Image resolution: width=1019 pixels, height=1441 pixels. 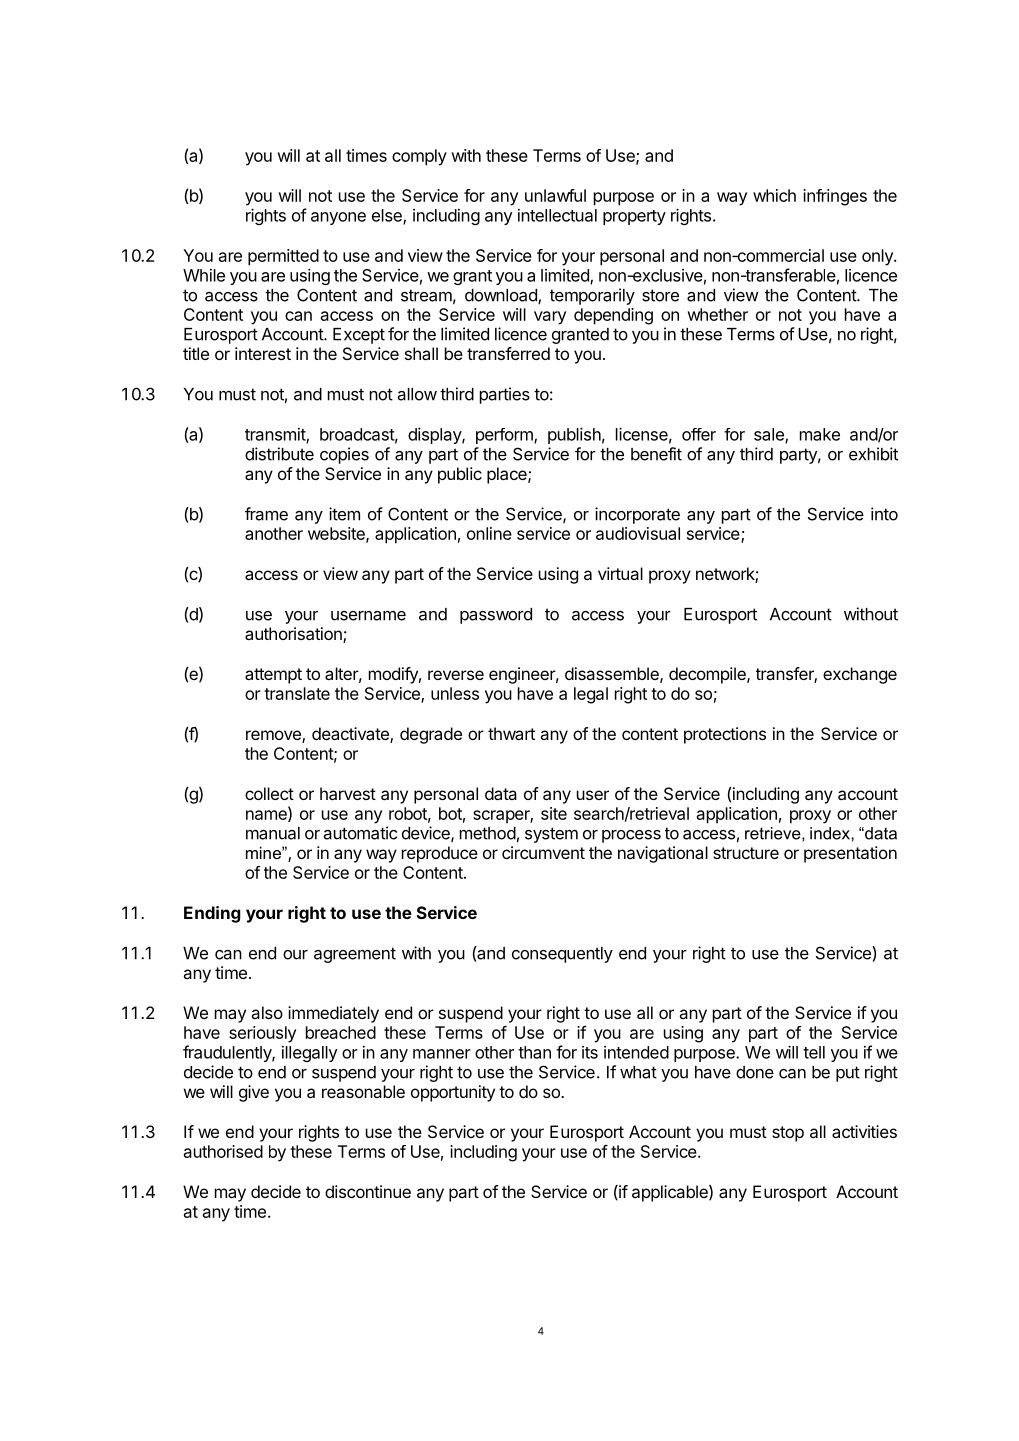 I want to click on consequently, so click(x=562, y=955).
